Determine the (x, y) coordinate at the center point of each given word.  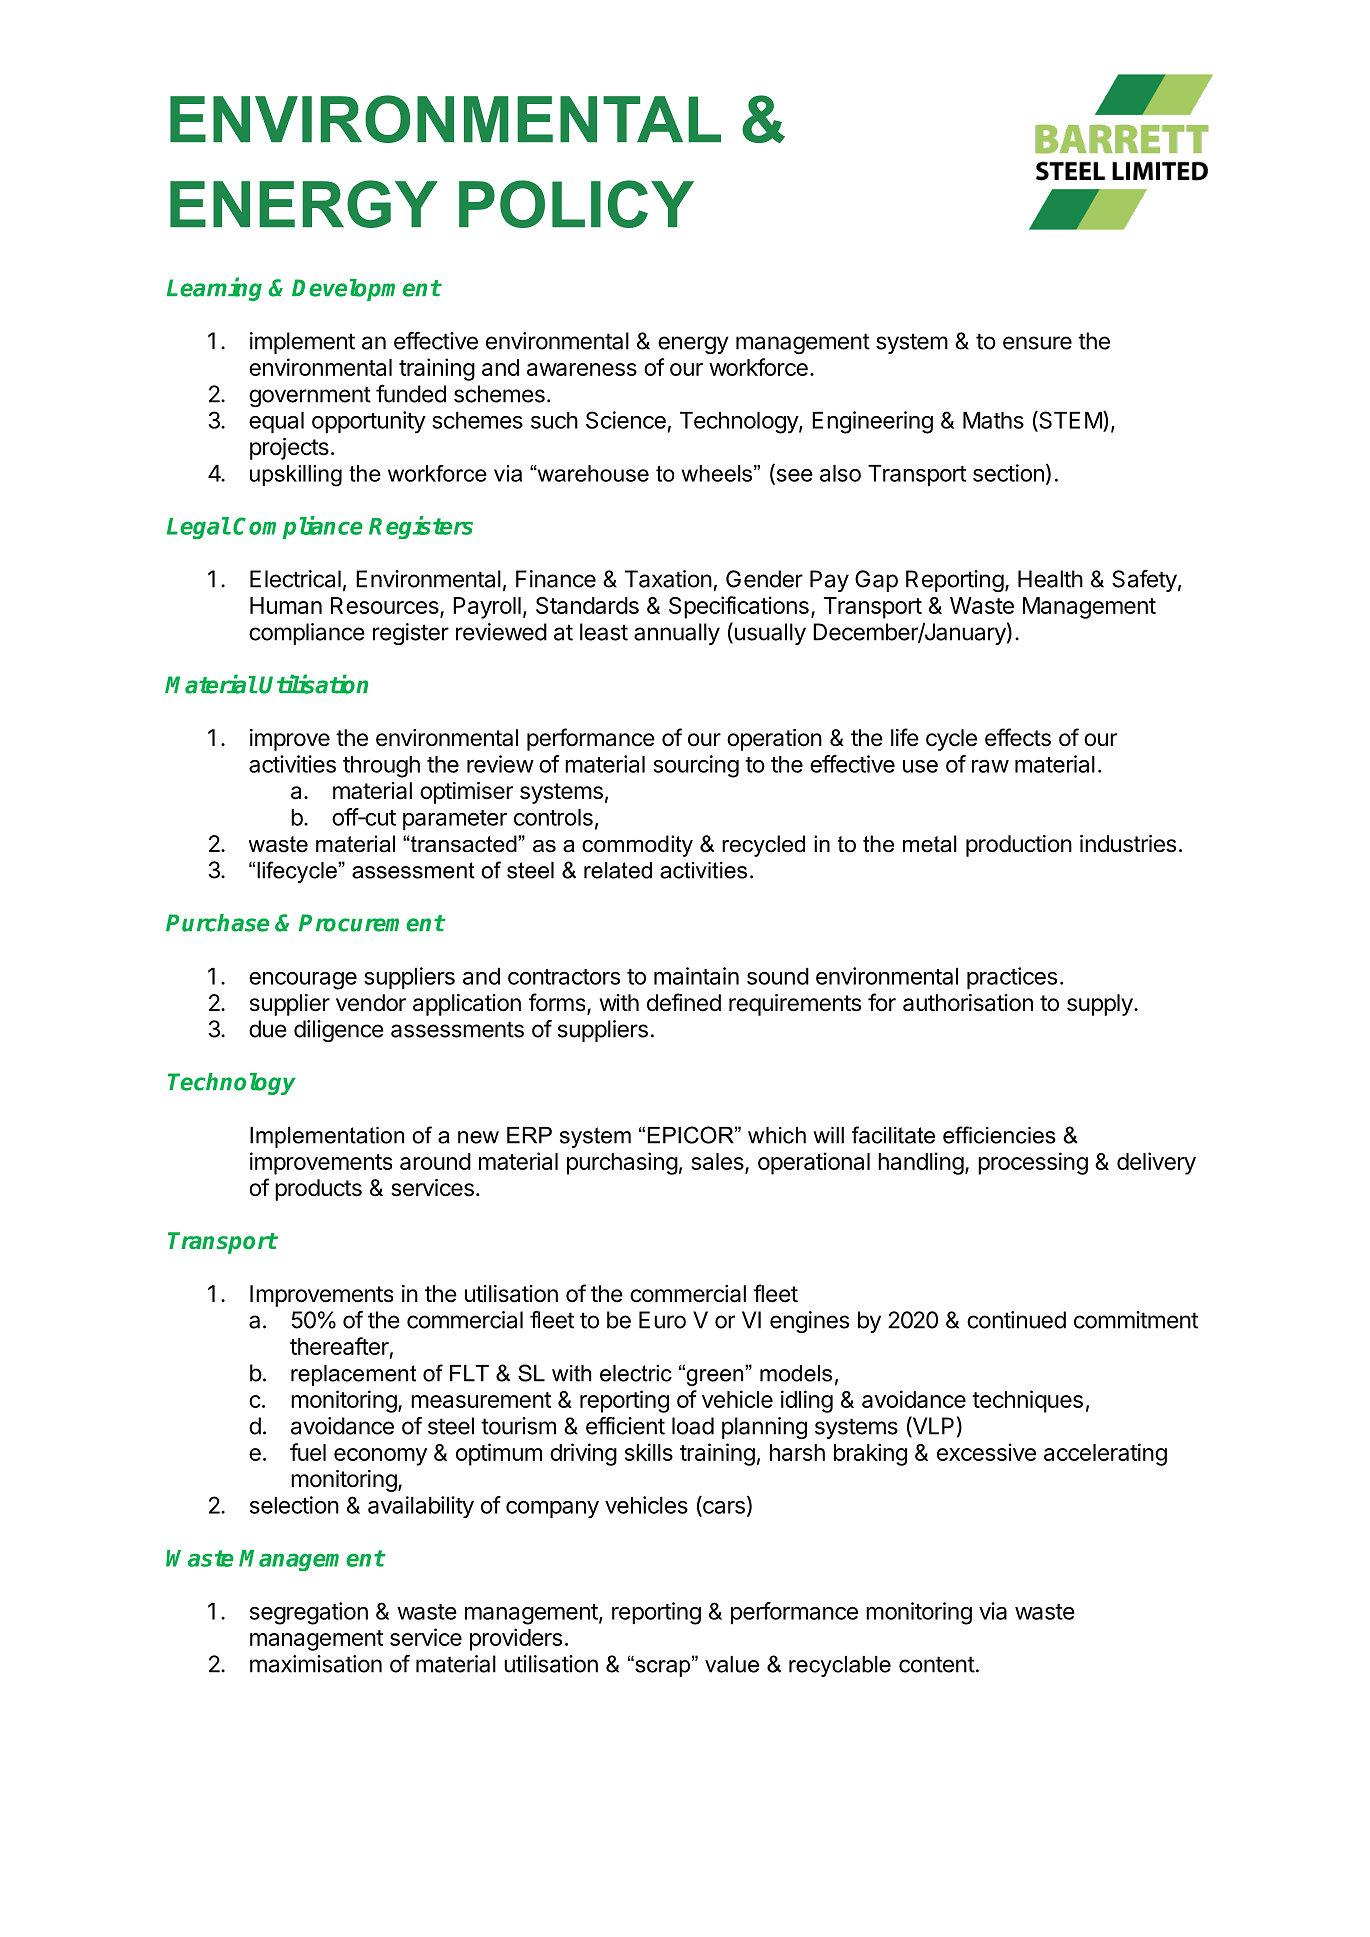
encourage (303, 981)
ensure (1037, 343)
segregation (309, 1613)
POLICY (576, 204)
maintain (696, 976)
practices (1012, 978)
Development (366, 290)
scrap (663, 1667)
